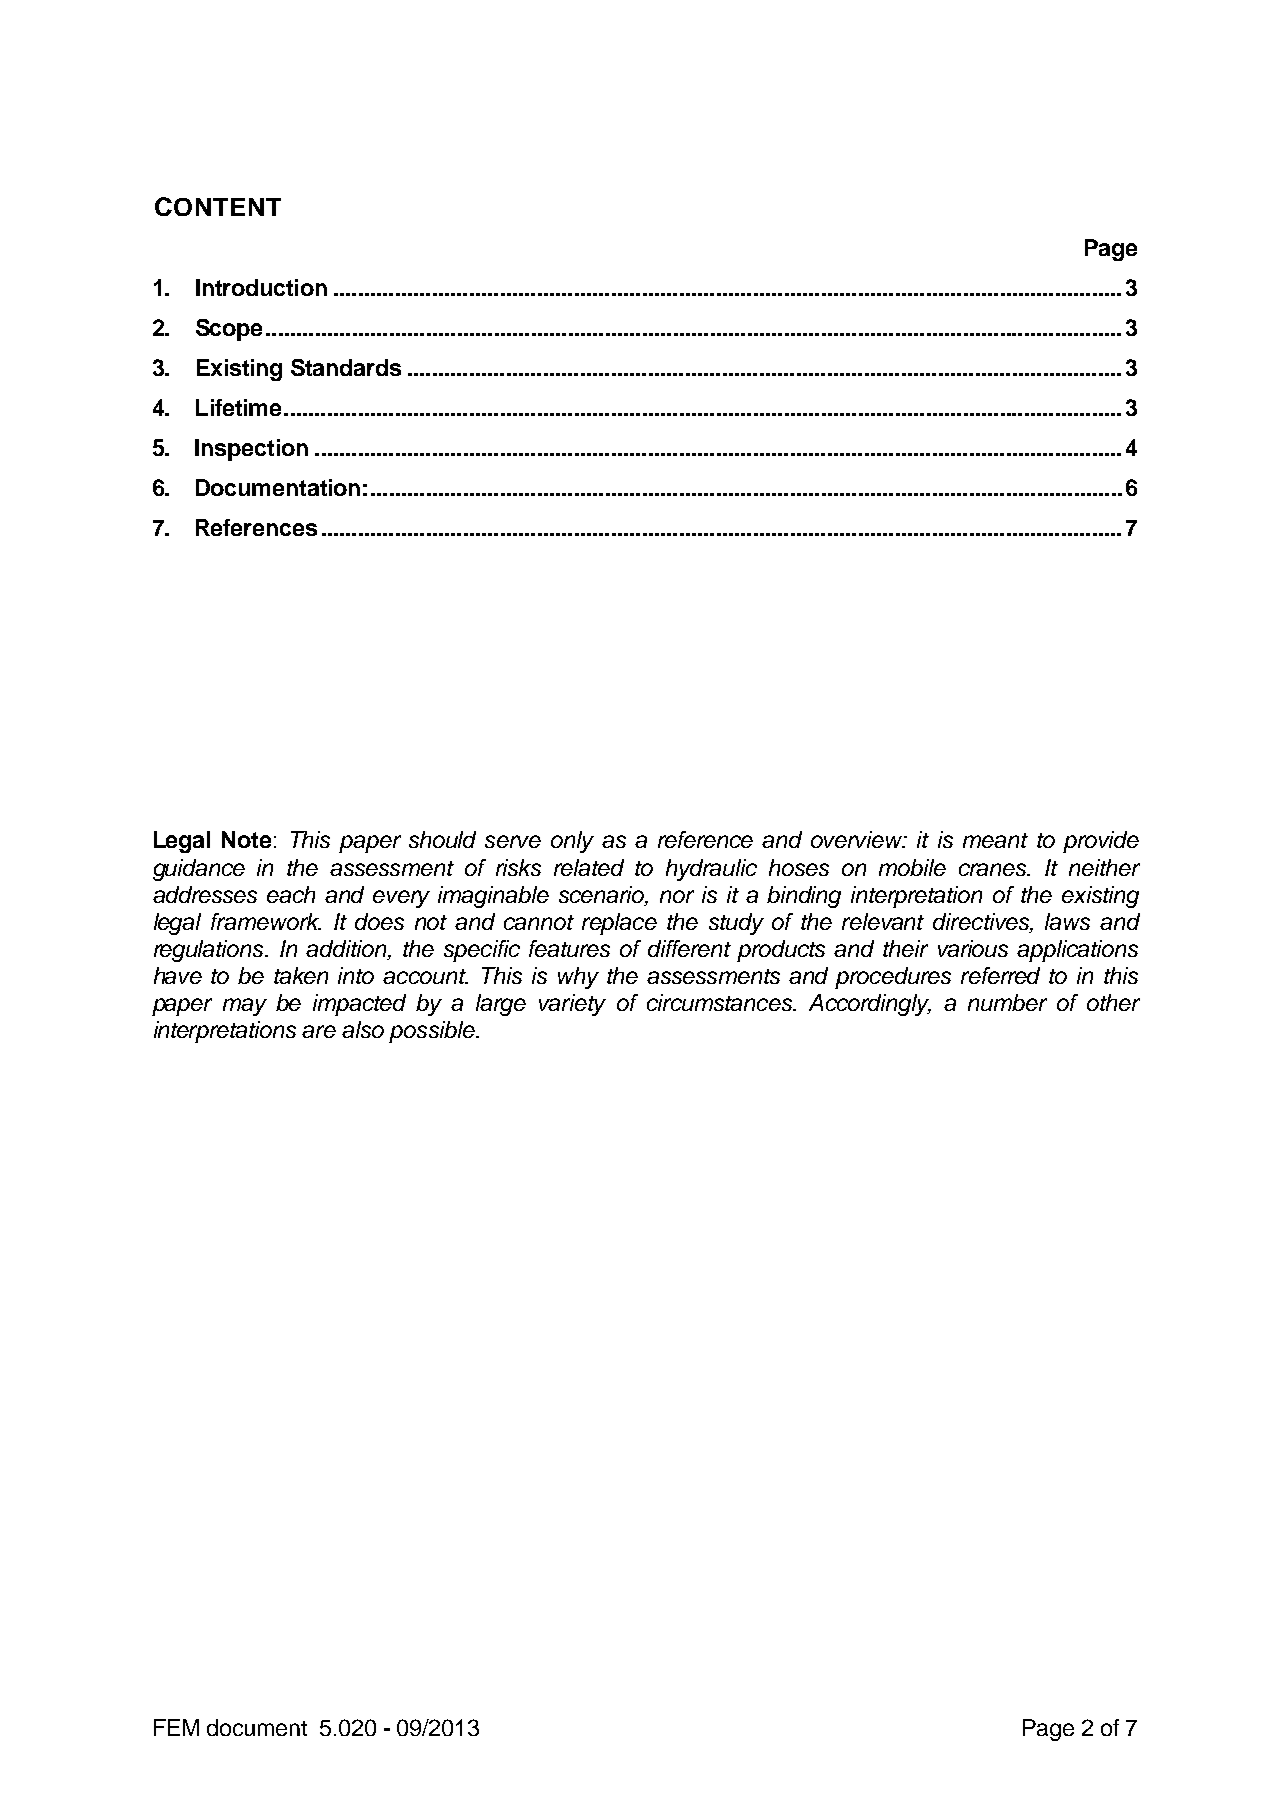 This image has height=1803, width=1274. What do you see at coordinates (995, 840) in the image?
I see `meant` at bounding box center [995, 840].
